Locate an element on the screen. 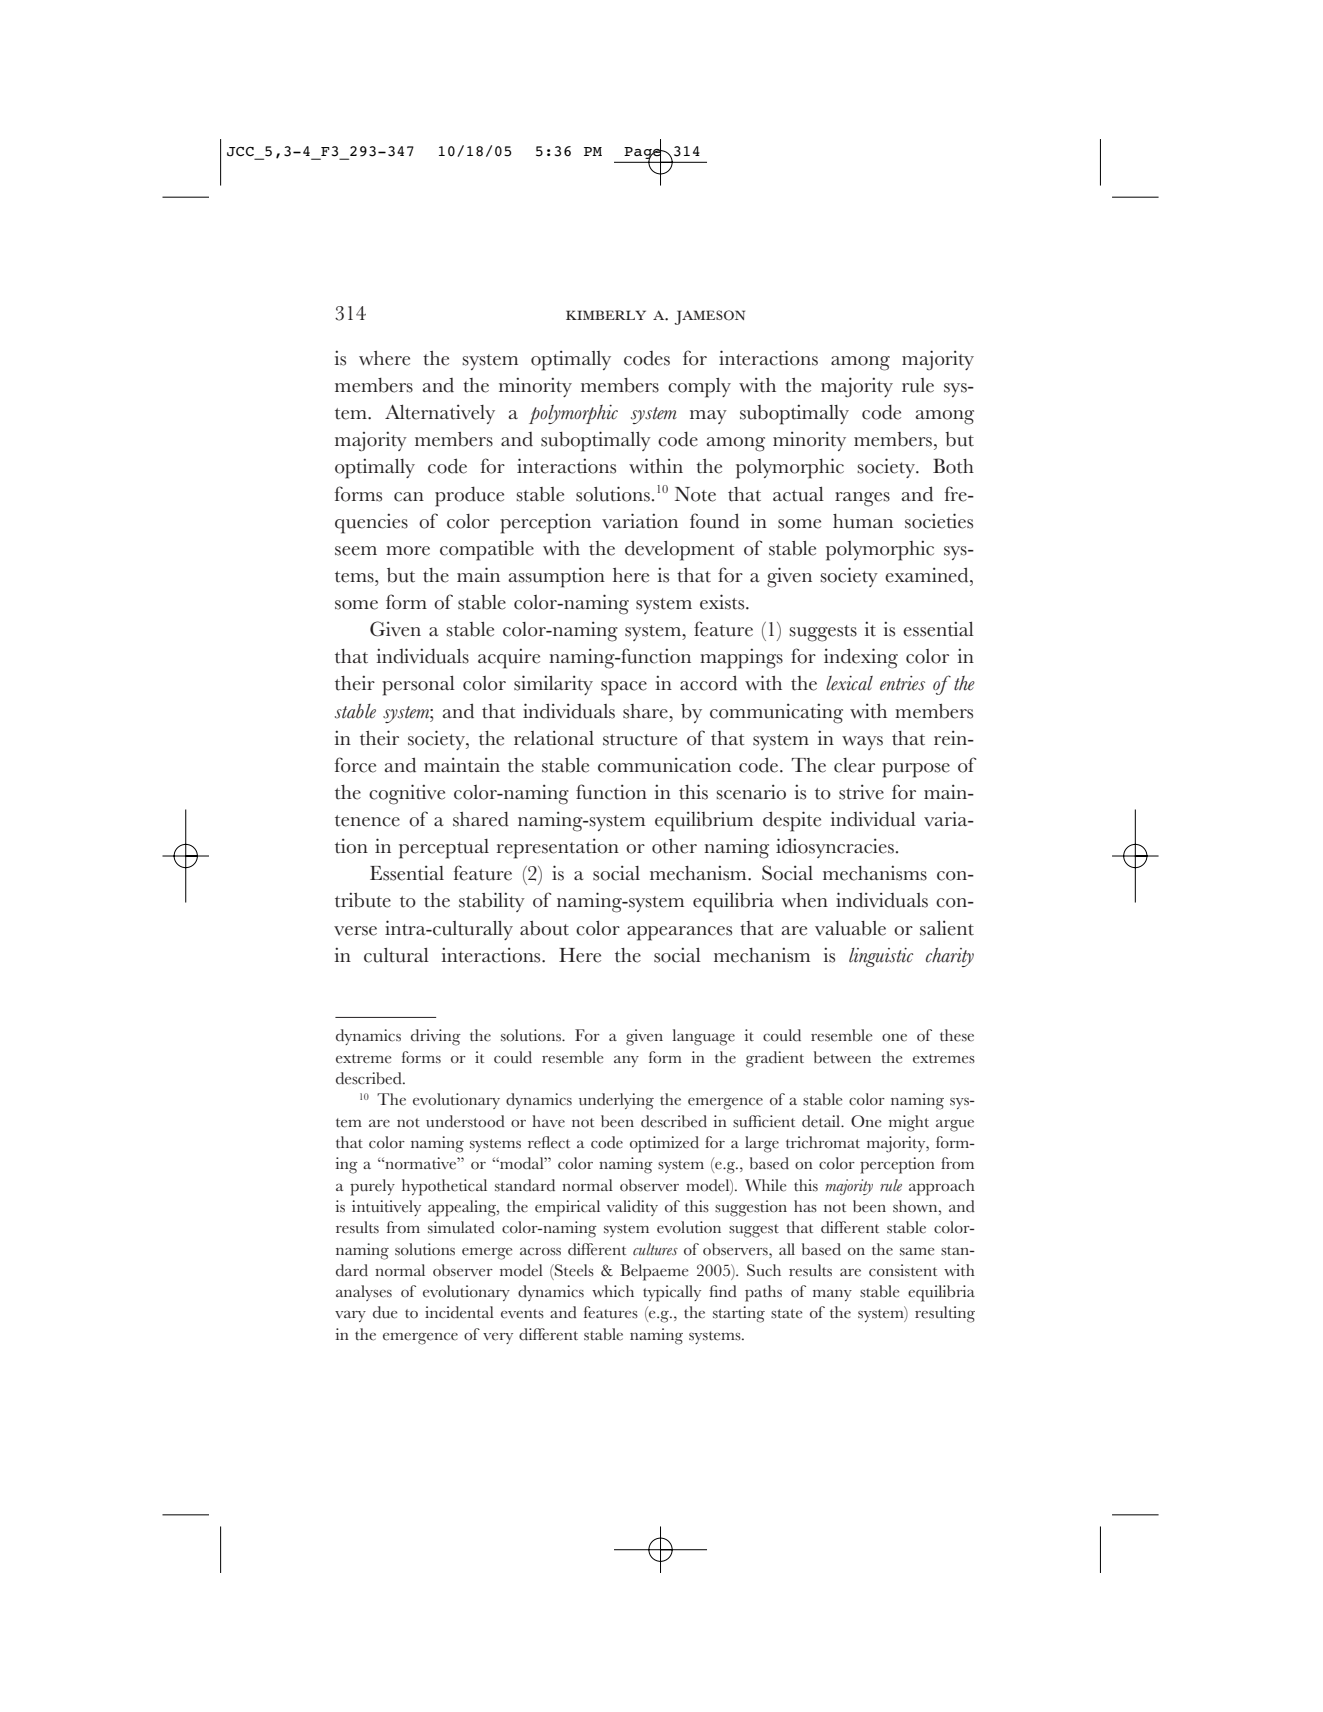  ways is located at coordinates (862, 743).
